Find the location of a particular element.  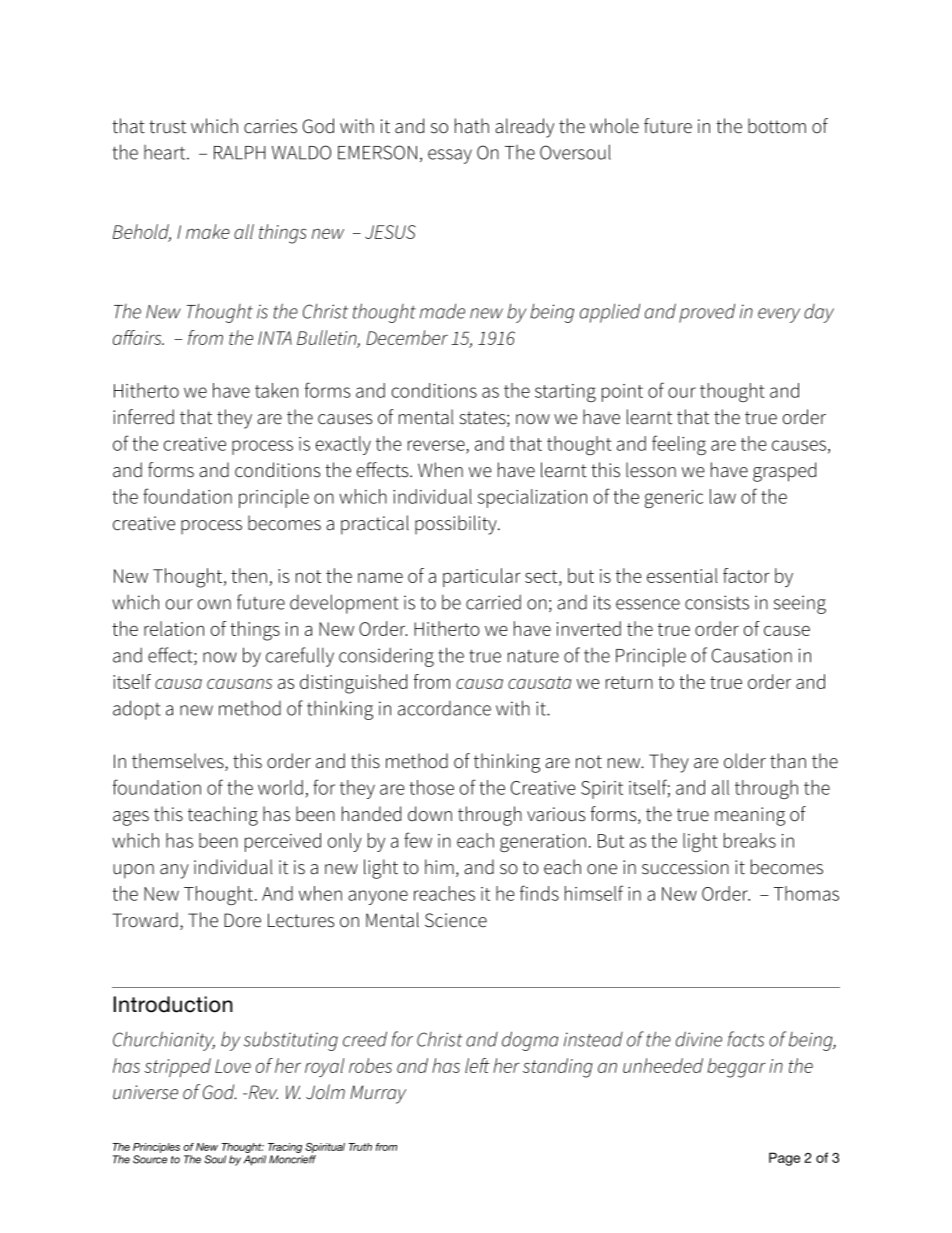

April is located at coordinates (255, 1160).
